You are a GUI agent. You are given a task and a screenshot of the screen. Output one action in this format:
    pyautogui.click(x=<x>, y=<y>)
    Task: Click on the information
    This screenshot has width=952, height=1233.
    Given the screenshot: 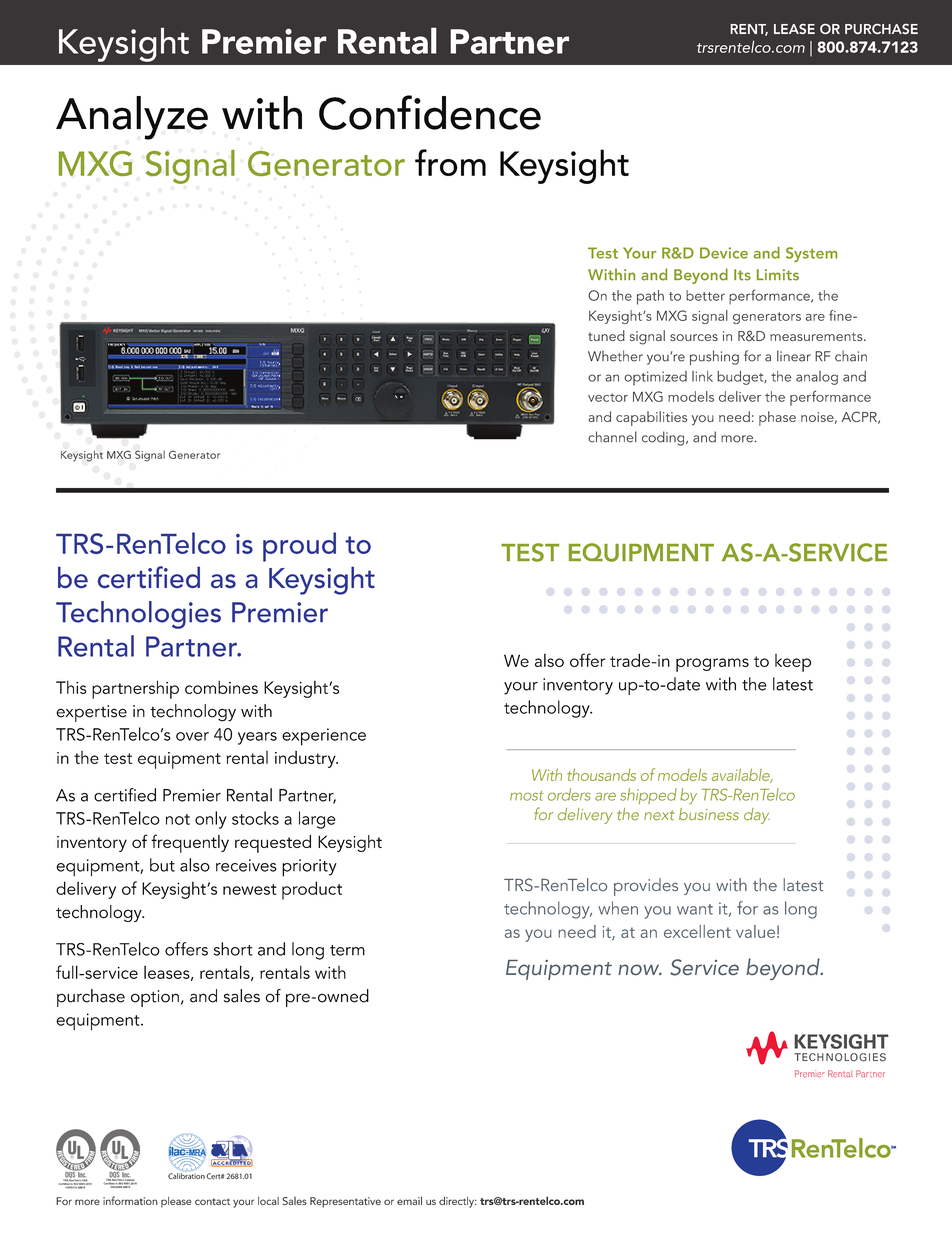 What is the action you would take?
    pyautogui.click(x=130, y=1200)
